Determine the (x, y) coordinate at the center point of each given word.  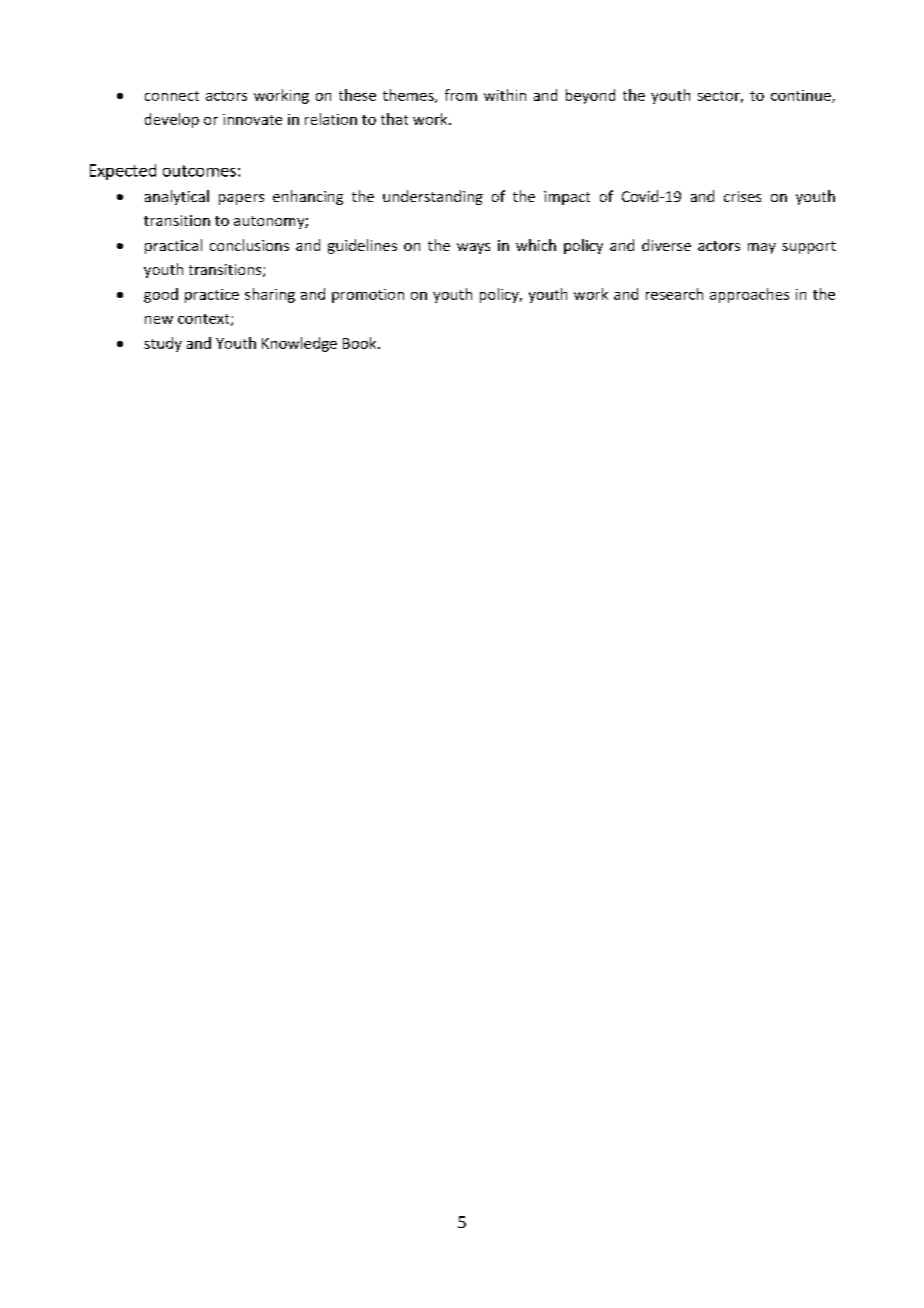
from (461, 95)
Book (361, 343)
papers (241, 199)
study (163, 344)
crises (742, 196)
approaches (749, 295)
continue (802, 96)
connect (172, 96)
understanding (433, 197)
